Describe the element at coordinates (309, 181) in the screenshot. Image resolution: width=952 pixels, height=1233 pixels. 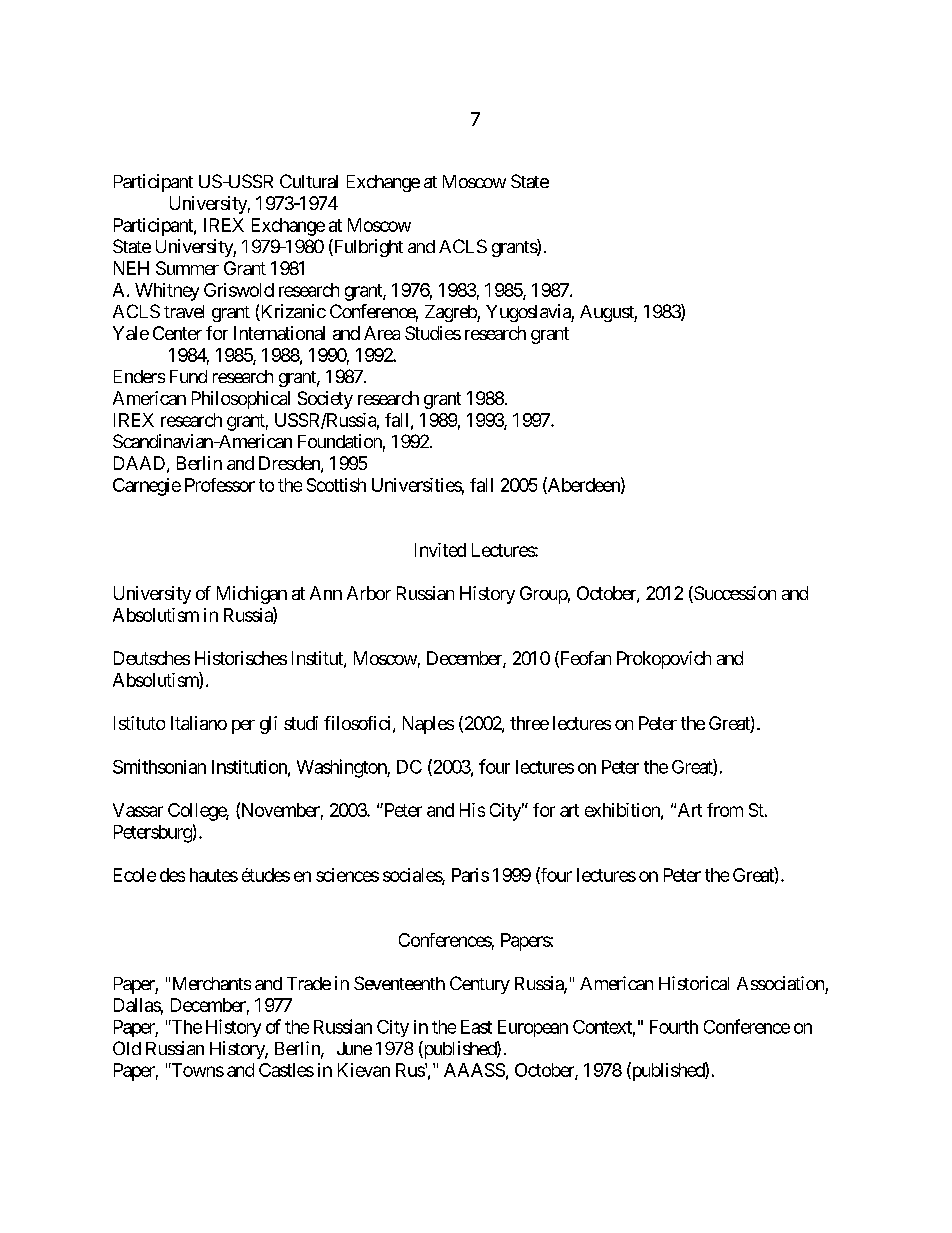
I see `Cultural` at that location.
